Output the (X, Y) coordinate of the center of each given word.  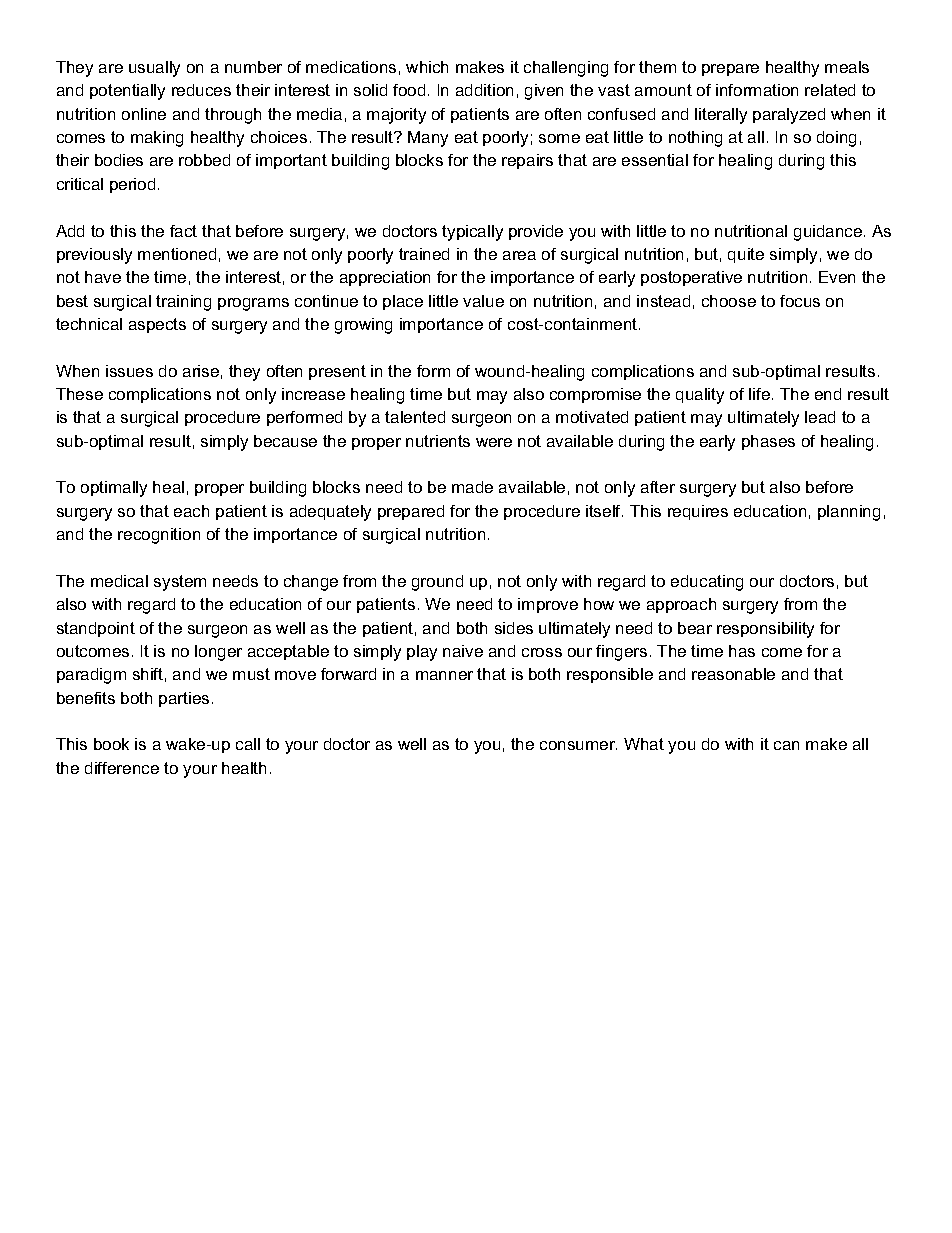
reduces (201, 90)
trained (424, 254)
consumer (578, 745)
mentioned (177, 254)
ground (437, 583)
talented (415, 417)
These (79, 394)
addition (484, 90)
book (111, 744)
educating (707, 583)
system (180, 583)
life (759, 394)
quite (746, 255)
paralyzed (789, 116)
